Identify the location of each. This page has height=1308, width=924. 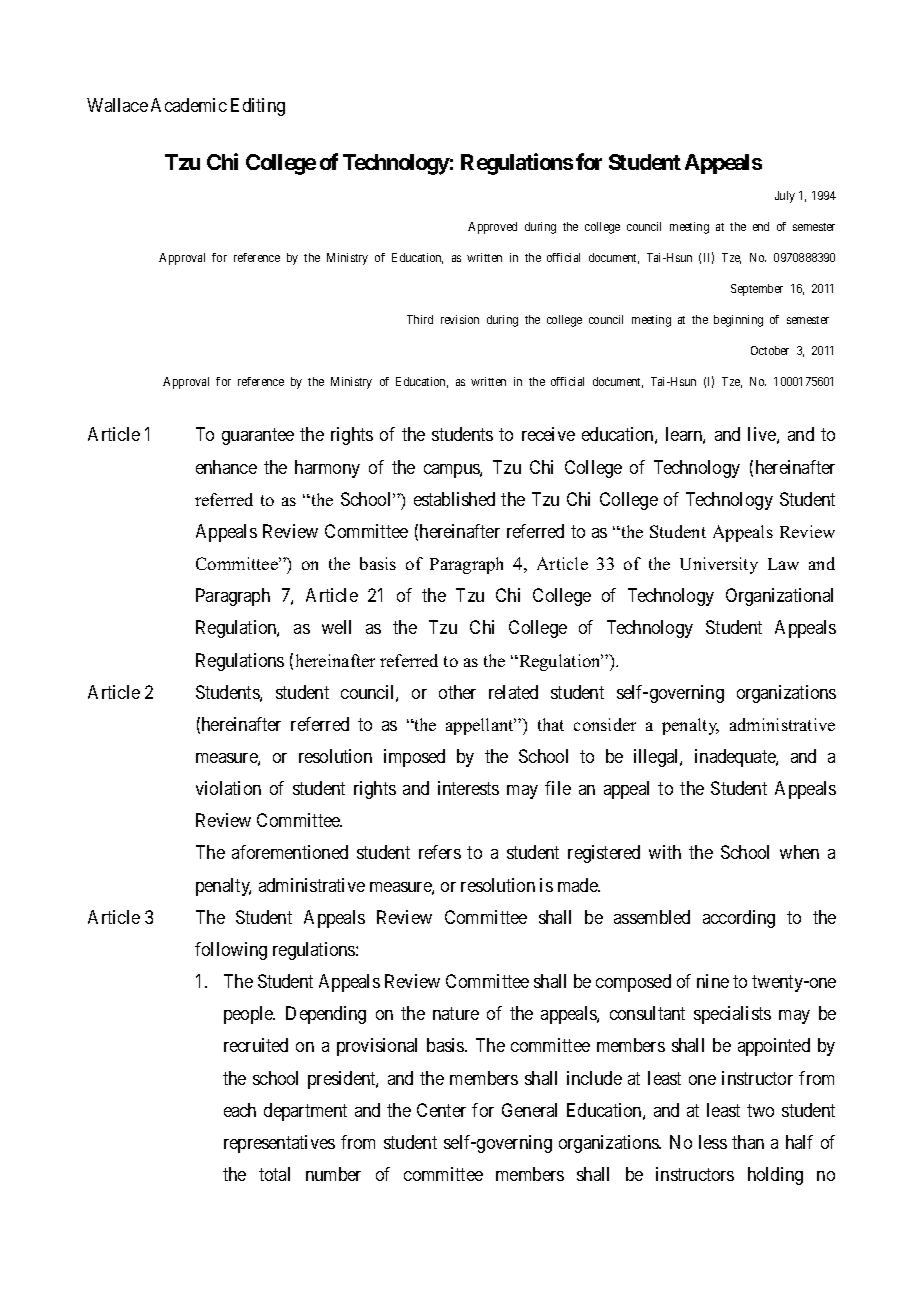
(240, 1110).
